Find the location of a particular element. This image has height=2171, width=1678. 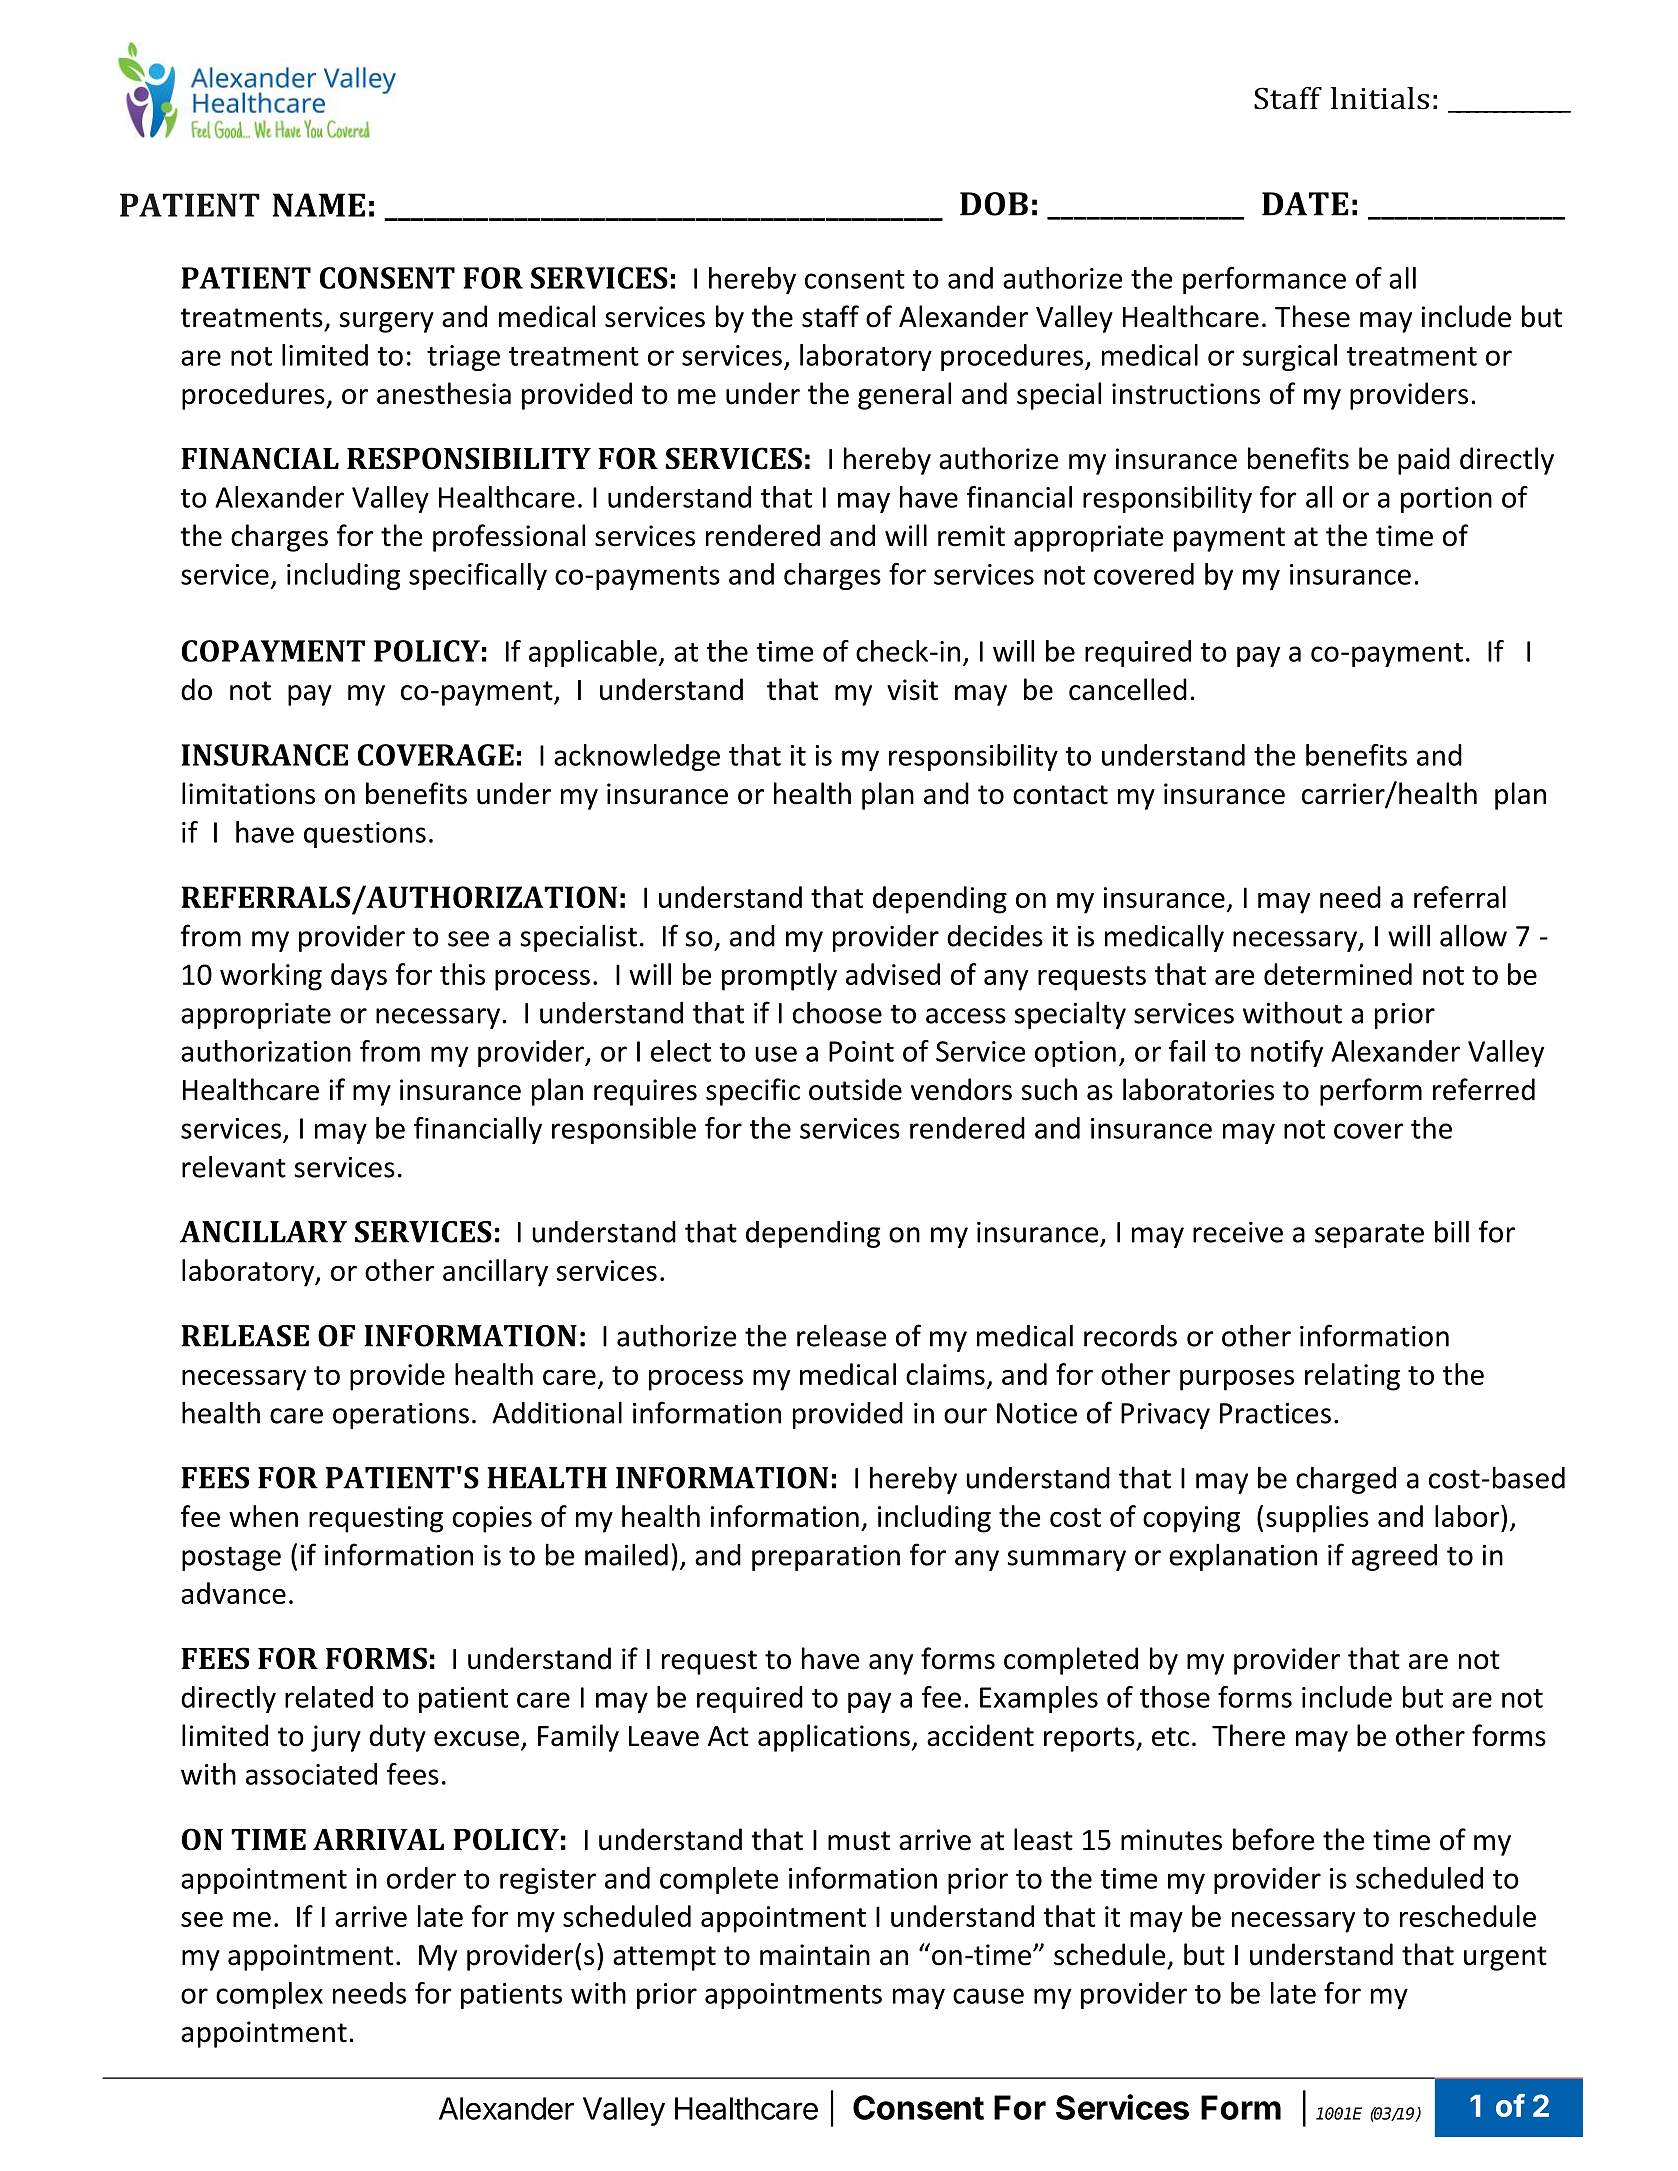

maintain is located at coordinates (815, 1955).
